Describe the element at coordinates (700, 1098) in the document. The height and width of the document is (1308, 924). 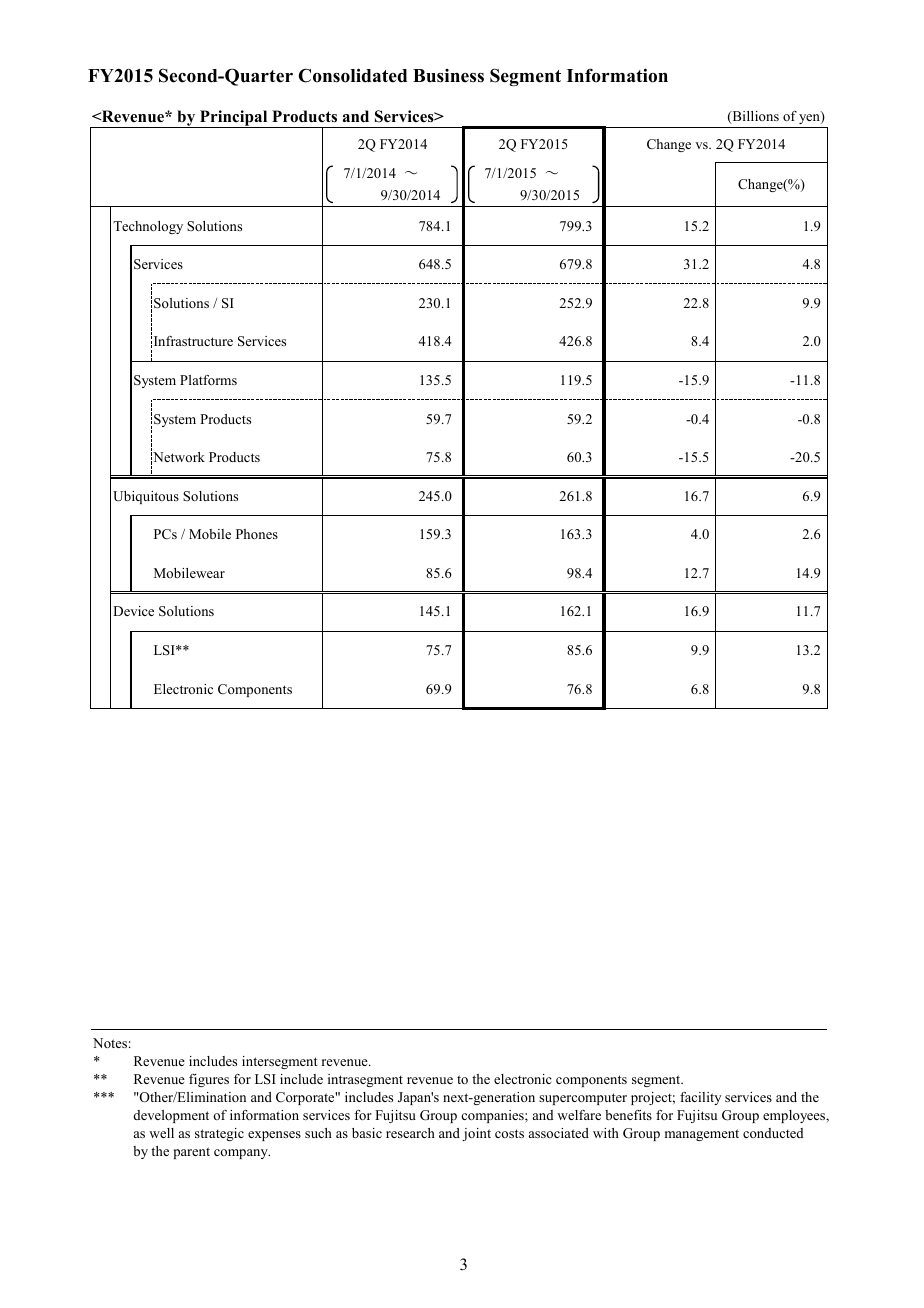
I see `facility` at that location.
